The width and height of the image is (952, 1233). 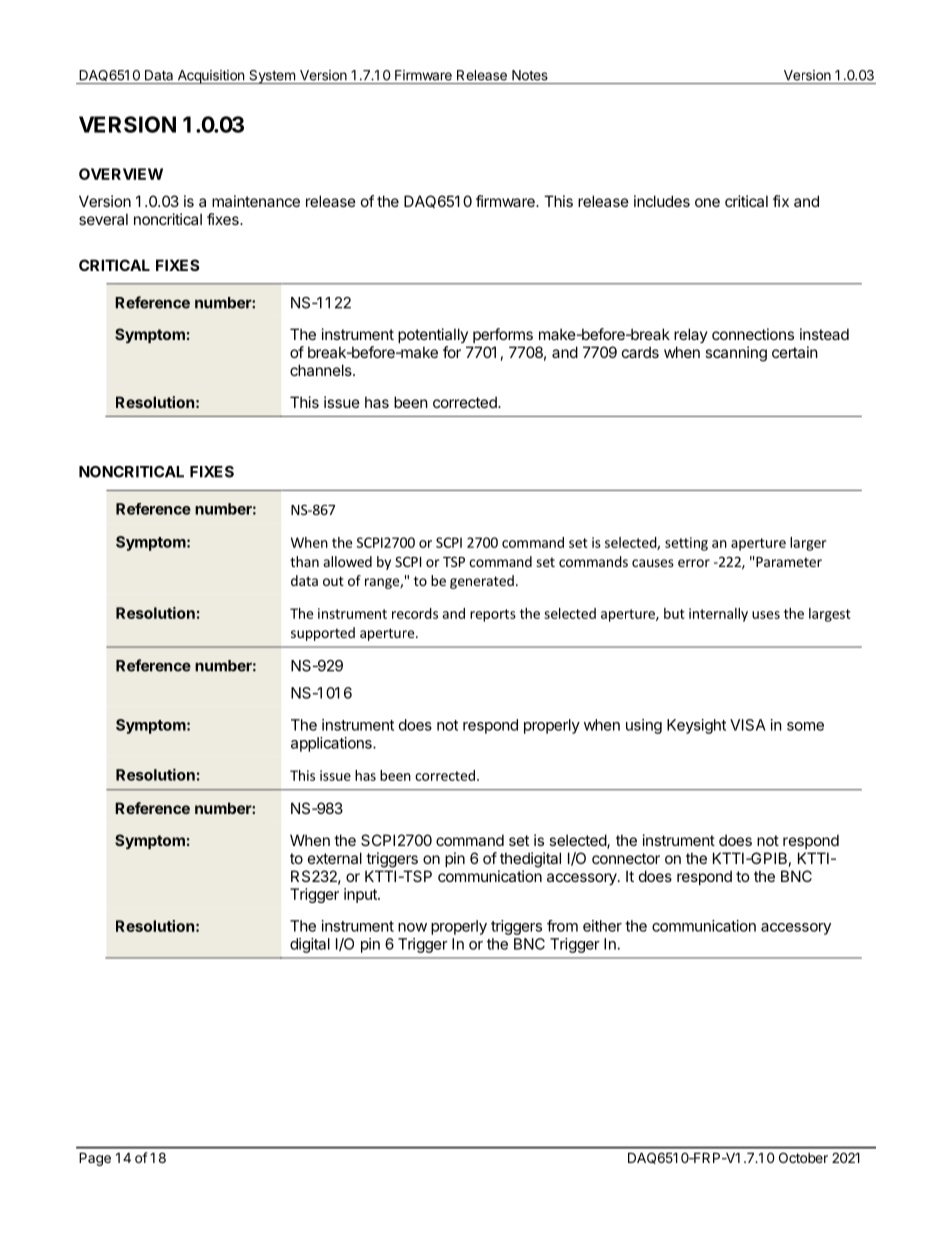 What do you see at coordinates (323, 634) in the image?
I see `supported` at bounding box center [323, 634].
